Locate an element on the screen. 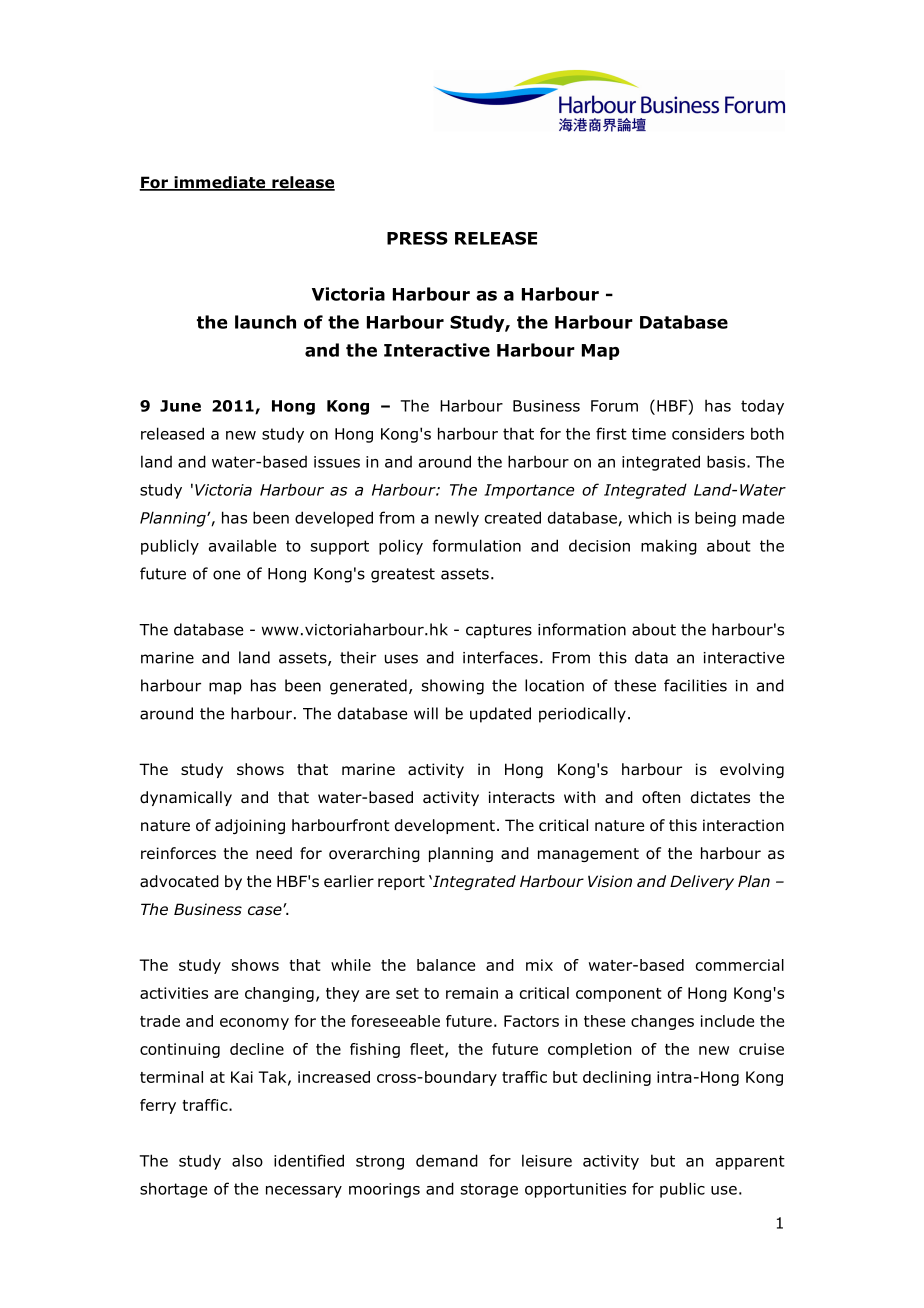 This screenshot has height=1308, width=924. today is located at coordinates (762, 407).
